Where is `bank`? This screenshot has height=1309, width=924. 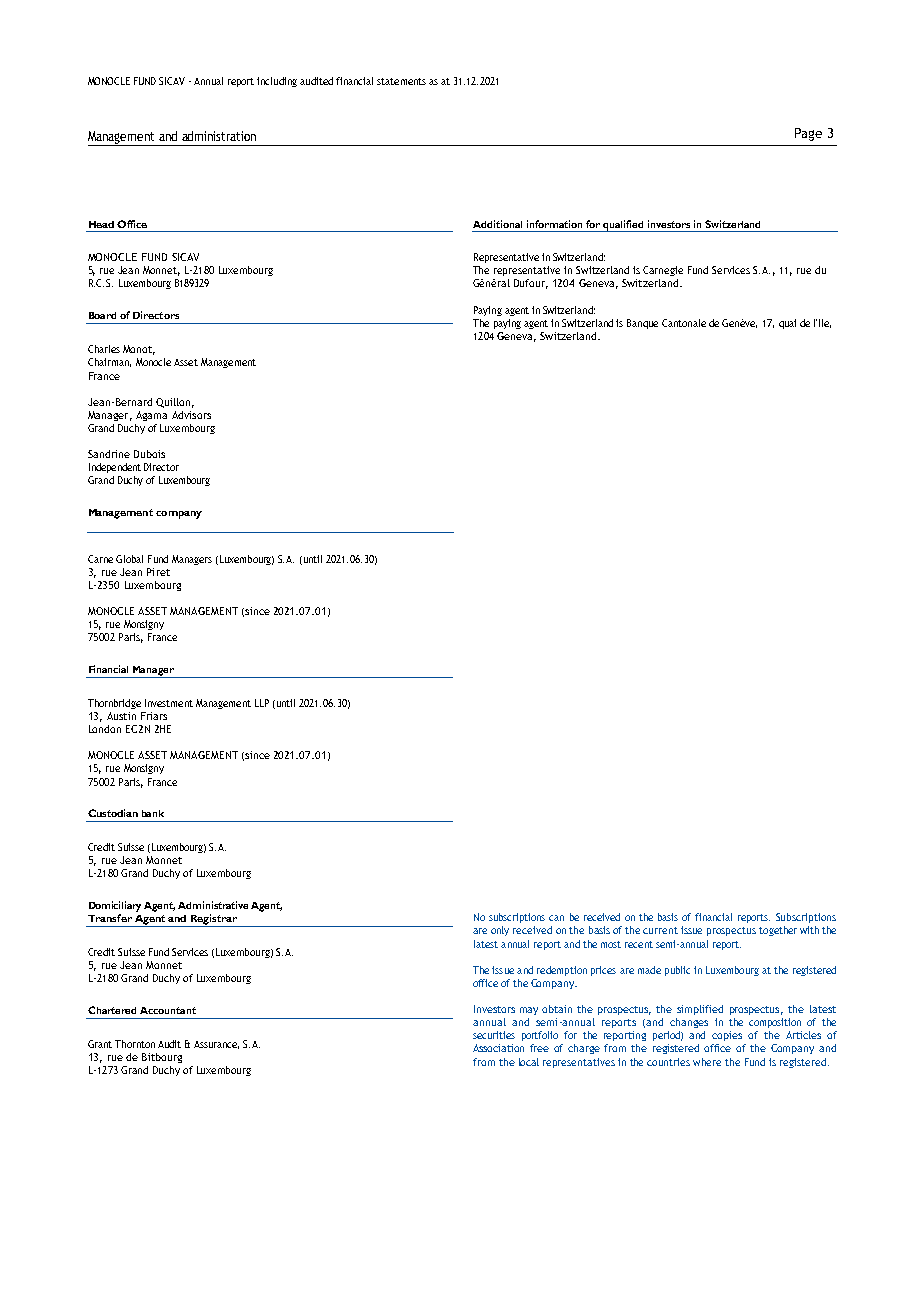
bank is located at coordinates (153, 813).
